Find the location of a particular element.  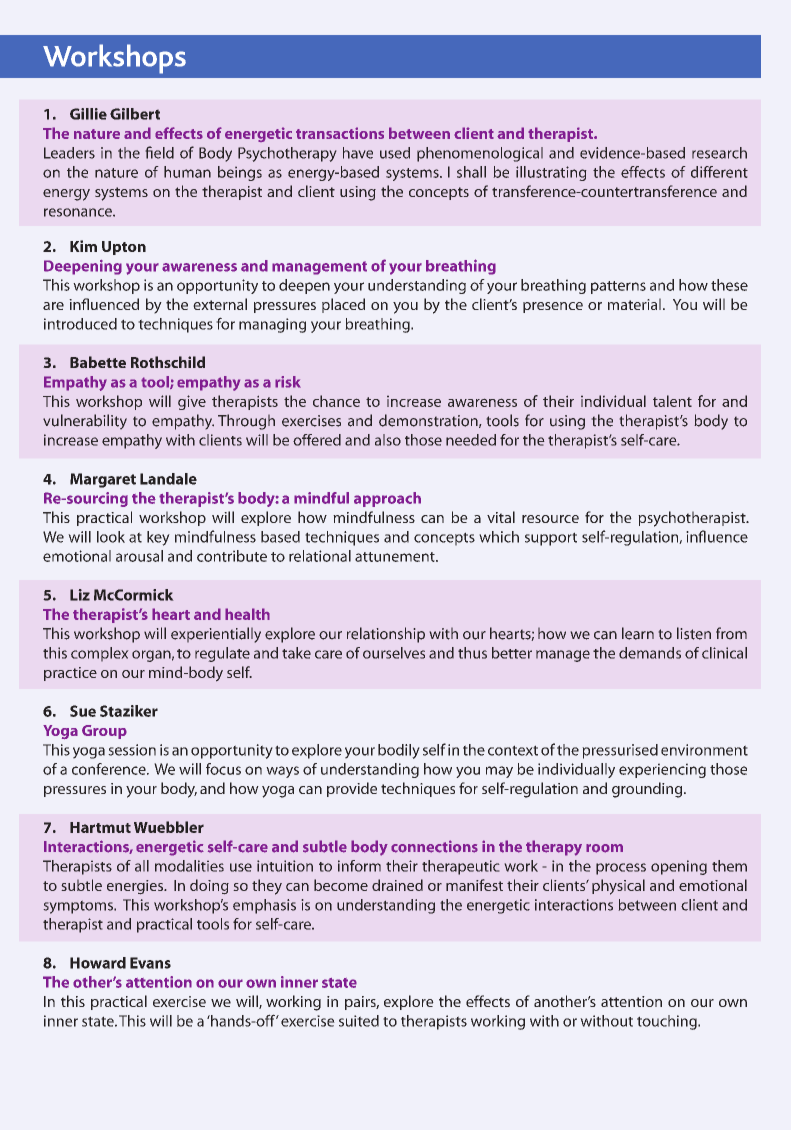

placed is located at coordinates (343, 305).
